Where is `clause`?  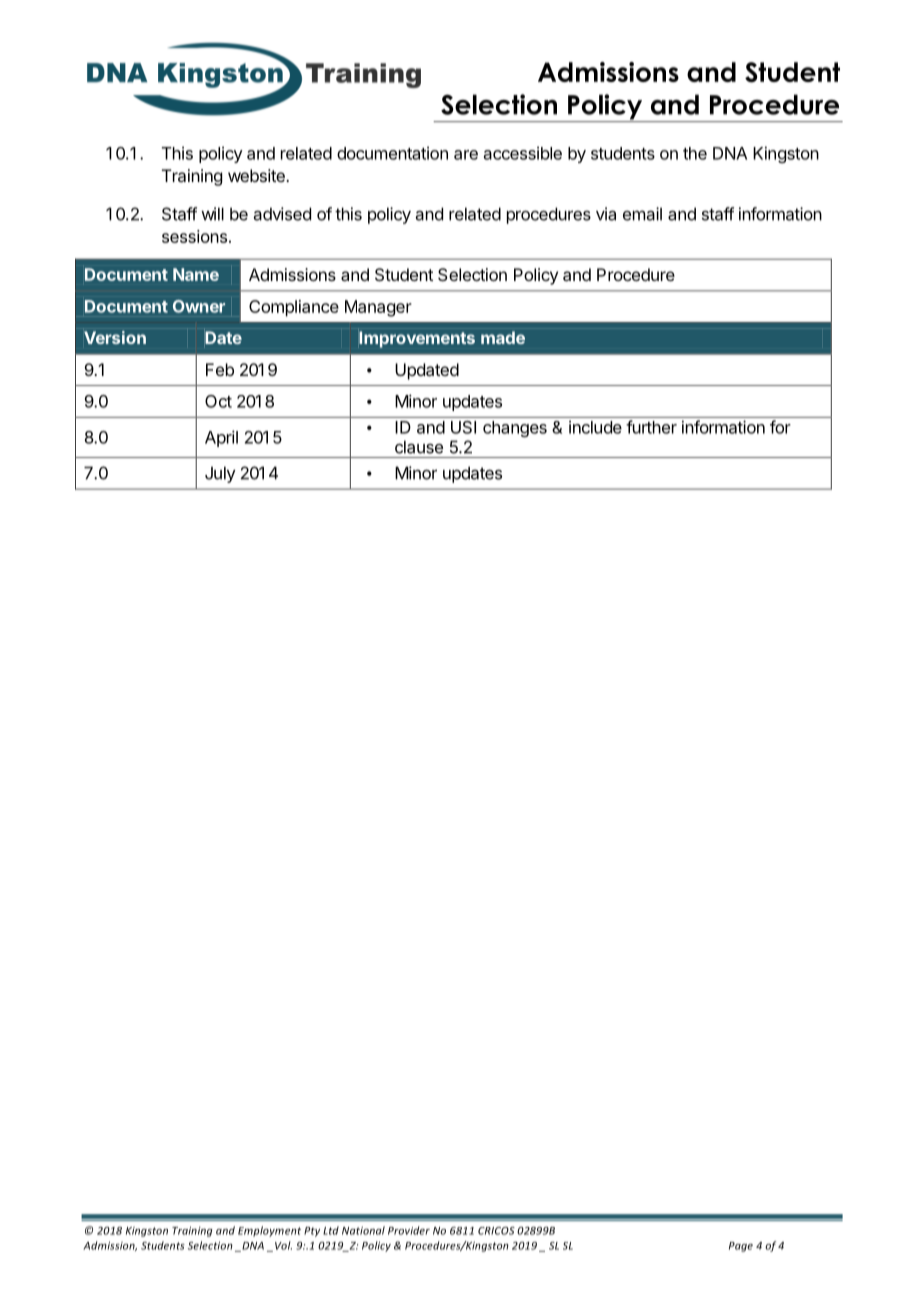 clause is located at coordinates (419, 447).
